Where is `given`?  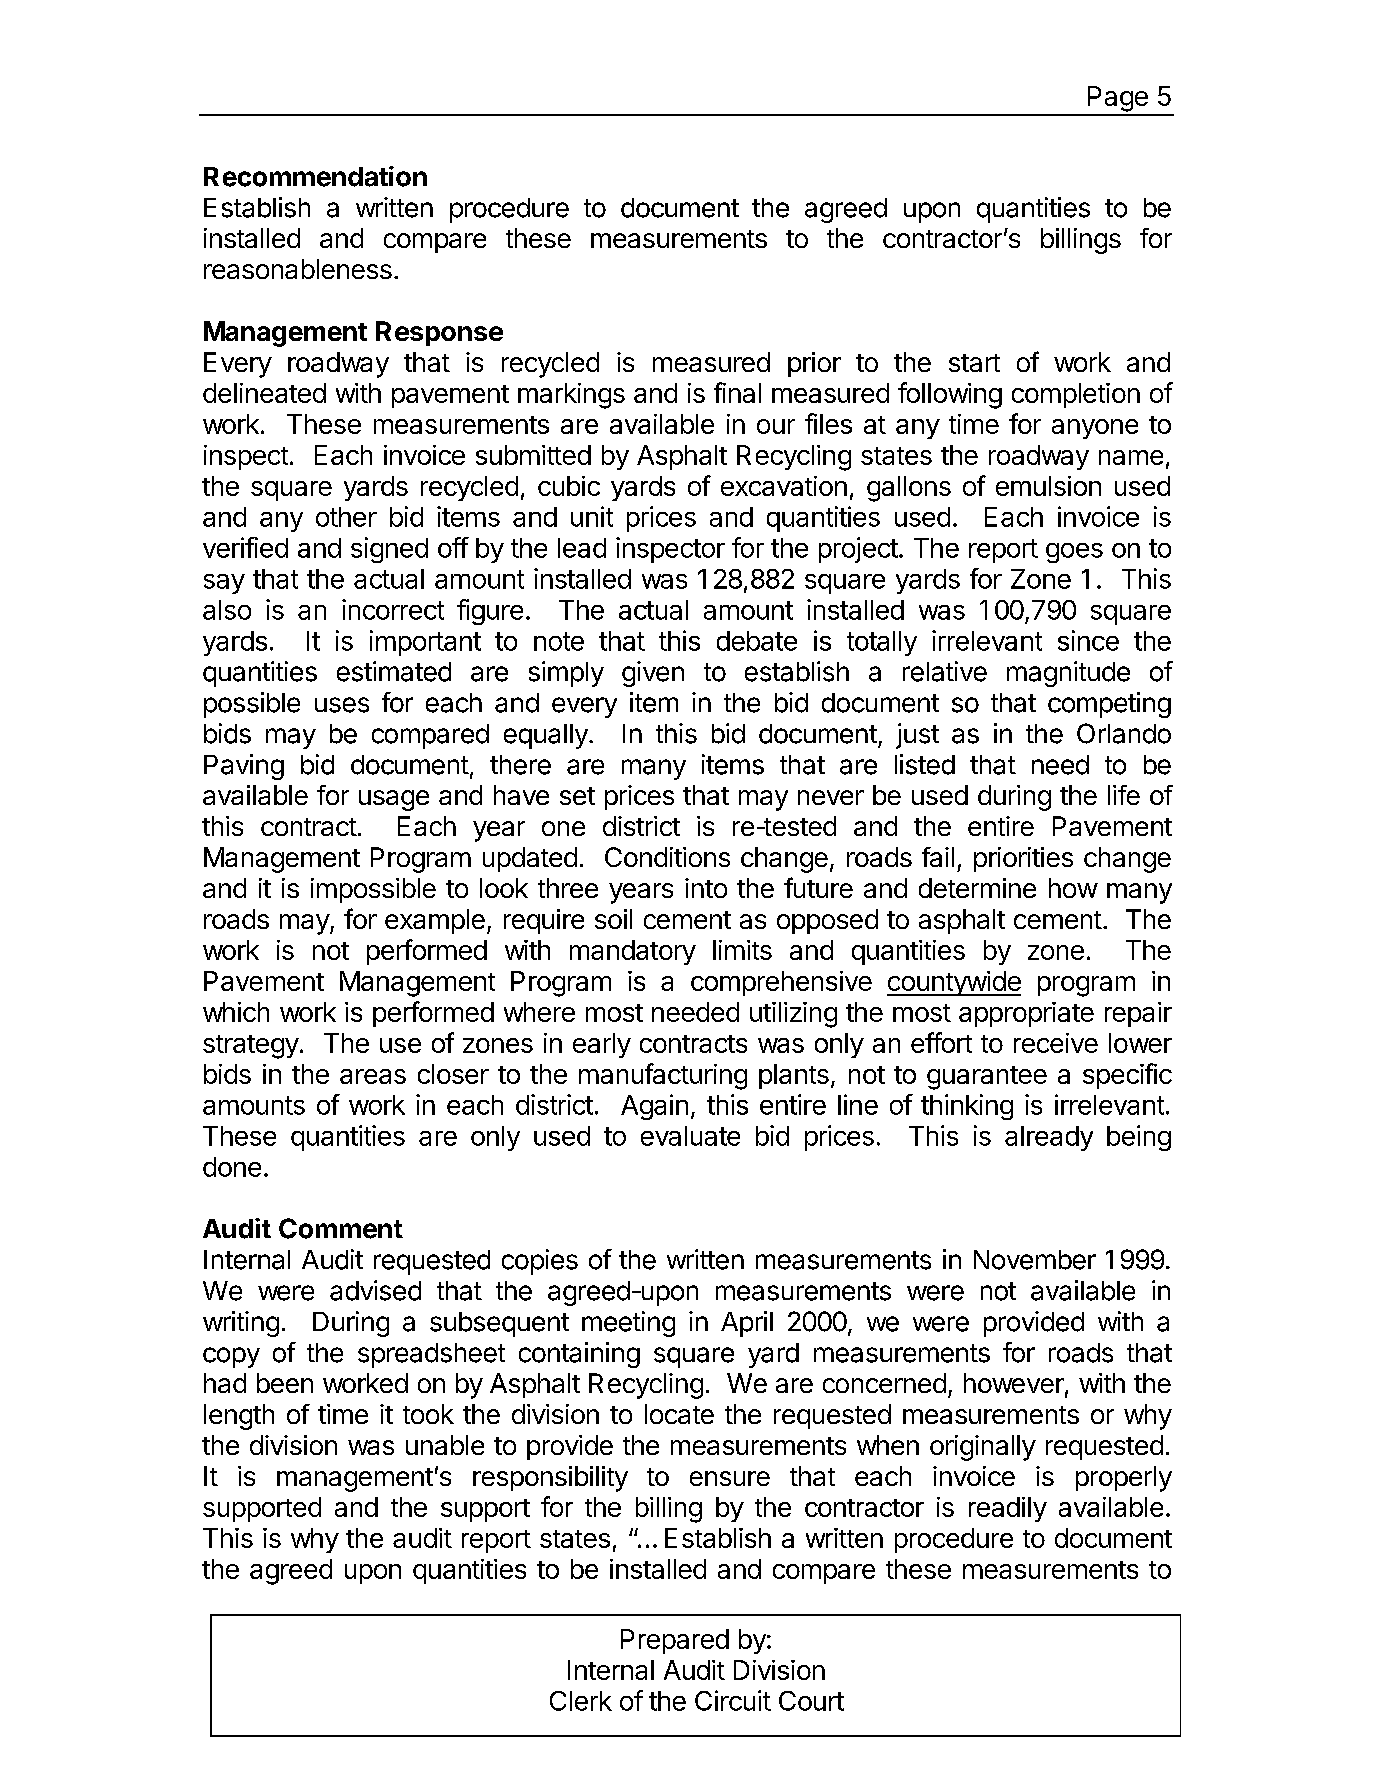 given is located at coordinates (653, 674).
